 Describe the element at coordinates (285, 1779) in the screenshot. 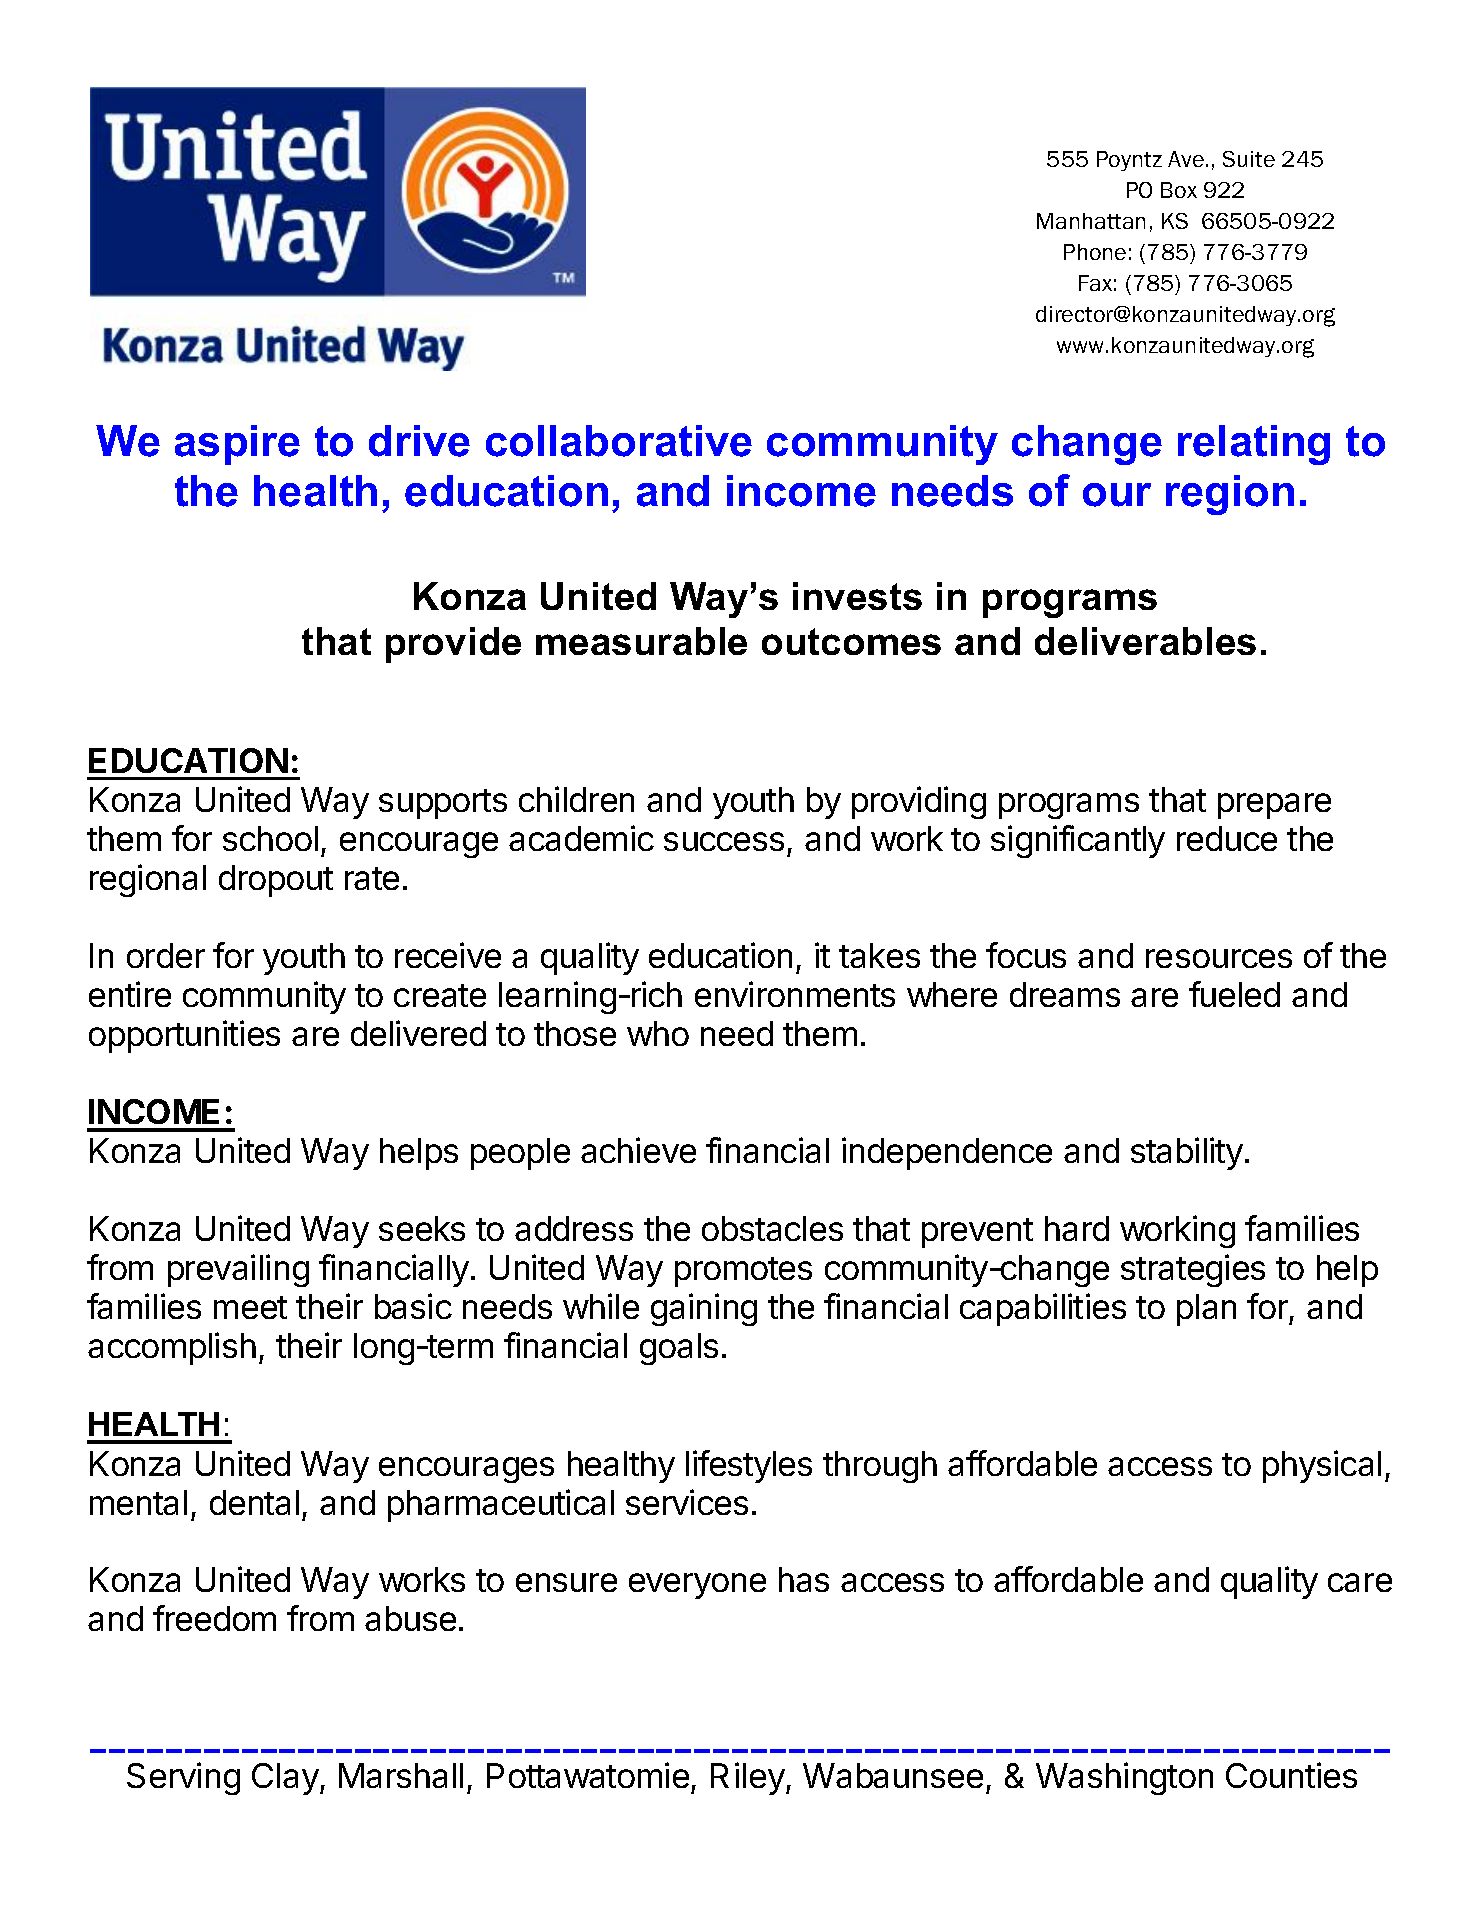

I see `Clay` at that location.
